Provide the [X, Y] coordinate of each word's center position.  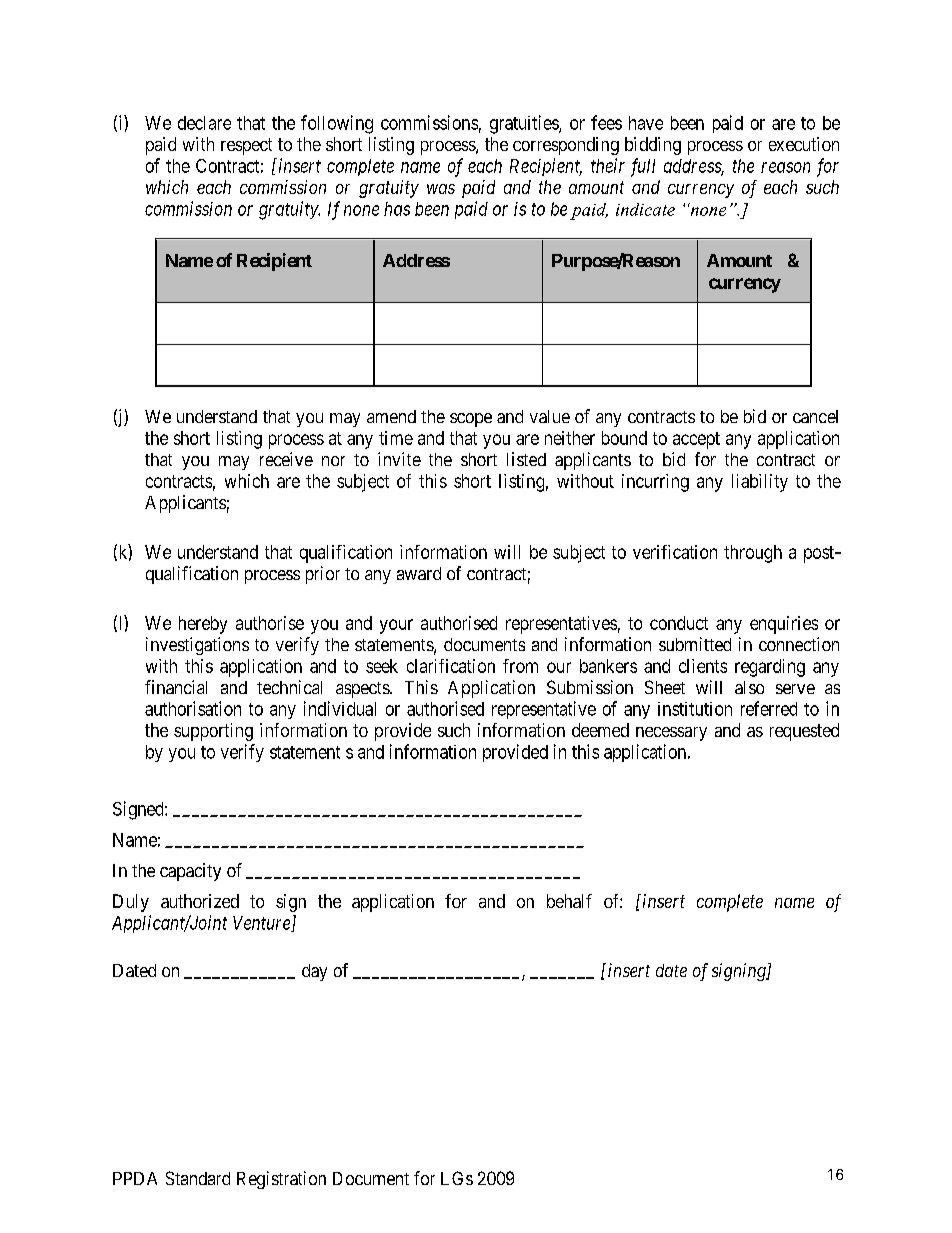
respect [246, 146]
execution [804, 144]
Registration [281, 1180]
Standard [198, 1178]
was [441, 189]
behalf [569, 901]
